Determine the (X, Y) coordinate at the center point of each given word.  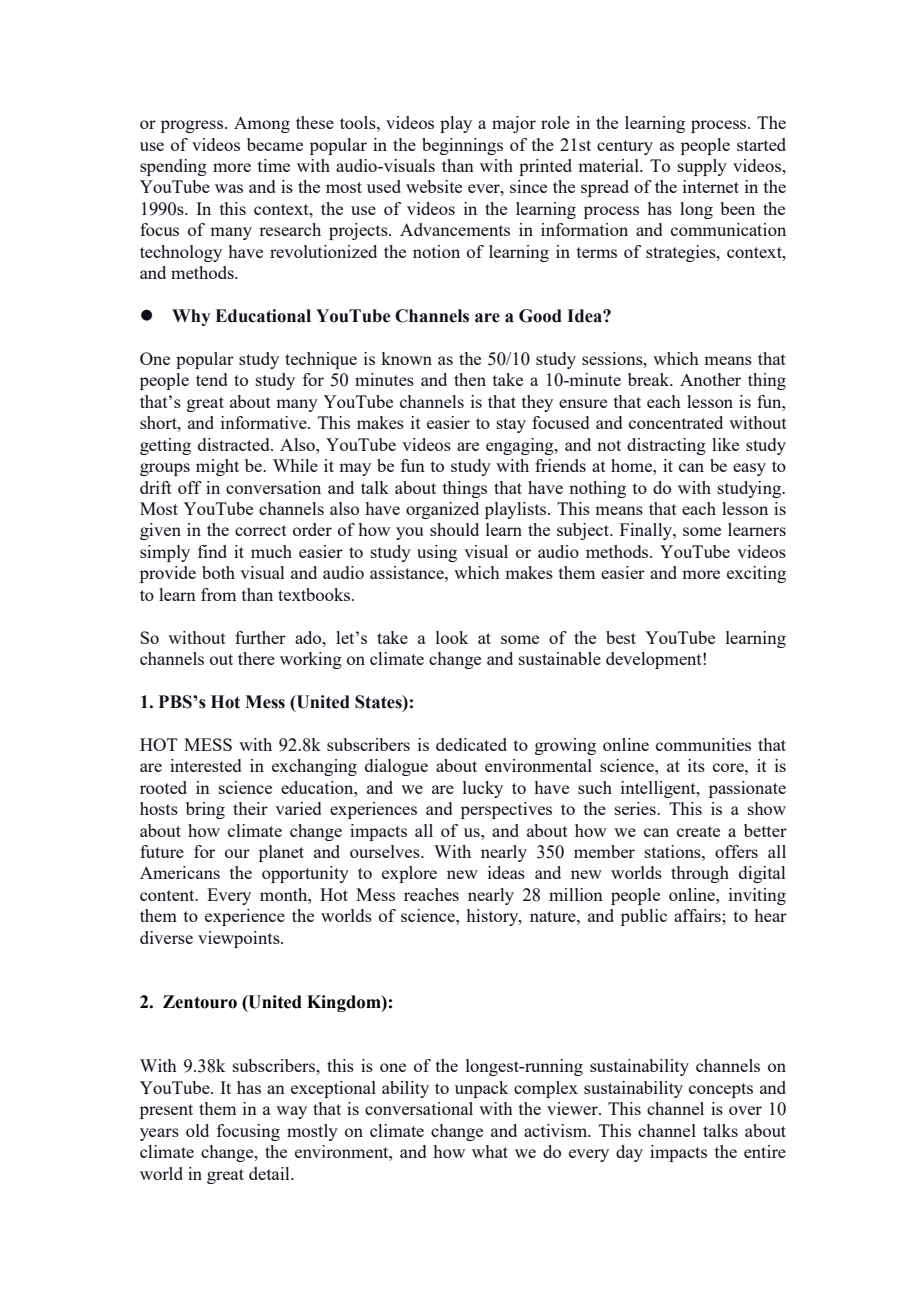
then (470, 379)
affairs (698, 915)
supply (702, 167)
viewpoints (240, 939)
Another (710, 379)
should (454, 529)
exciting (756, 574)
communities (703, 744)
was (229, 188)
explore (409, 874)
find (212, 551)
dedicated (471, 744)
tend (211, 379)
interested (205, 765)
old (197, 1130)
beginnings (462, 146)
